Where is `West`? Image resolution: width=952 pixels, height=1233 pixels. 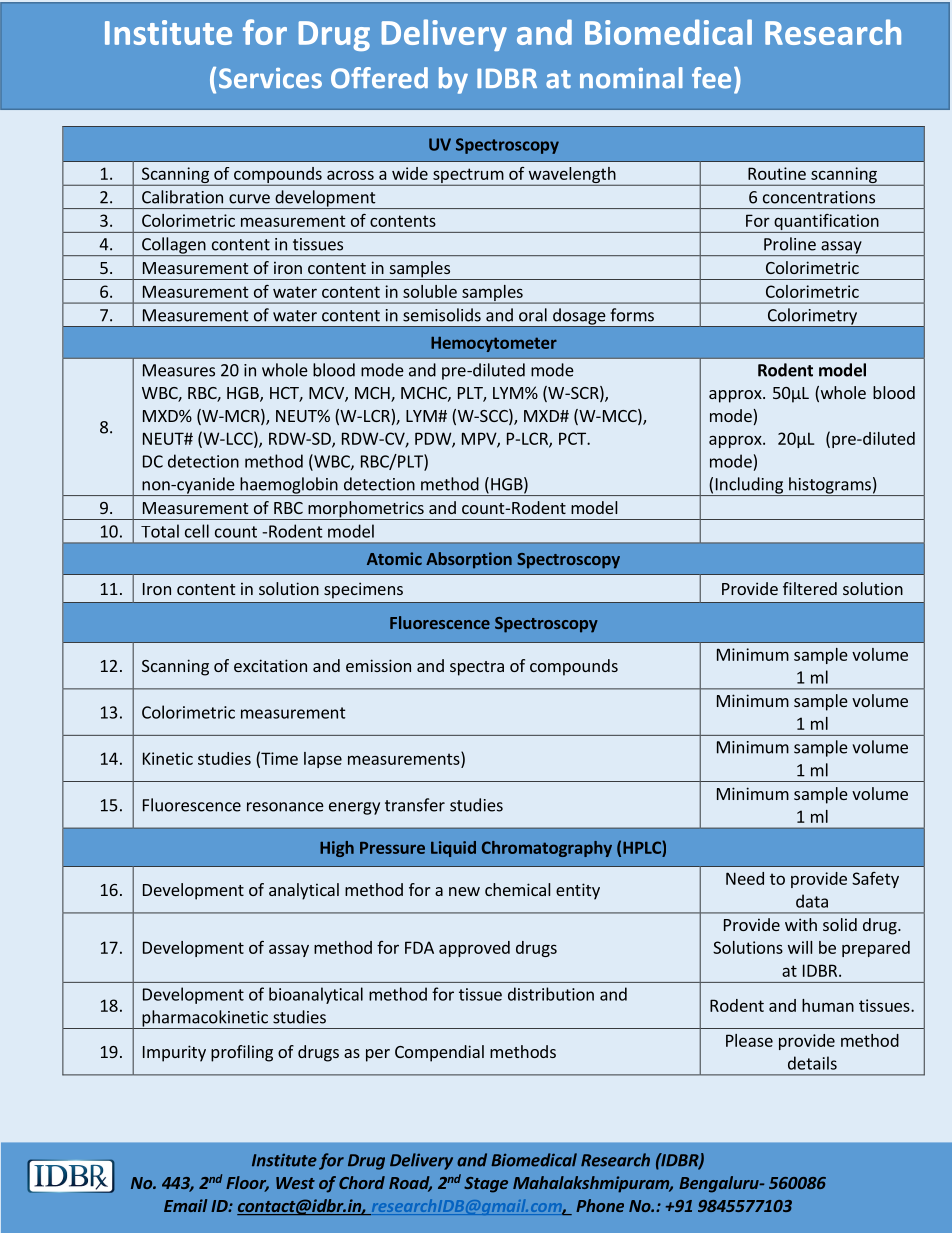 West is located at coordinates (295, 1183).
